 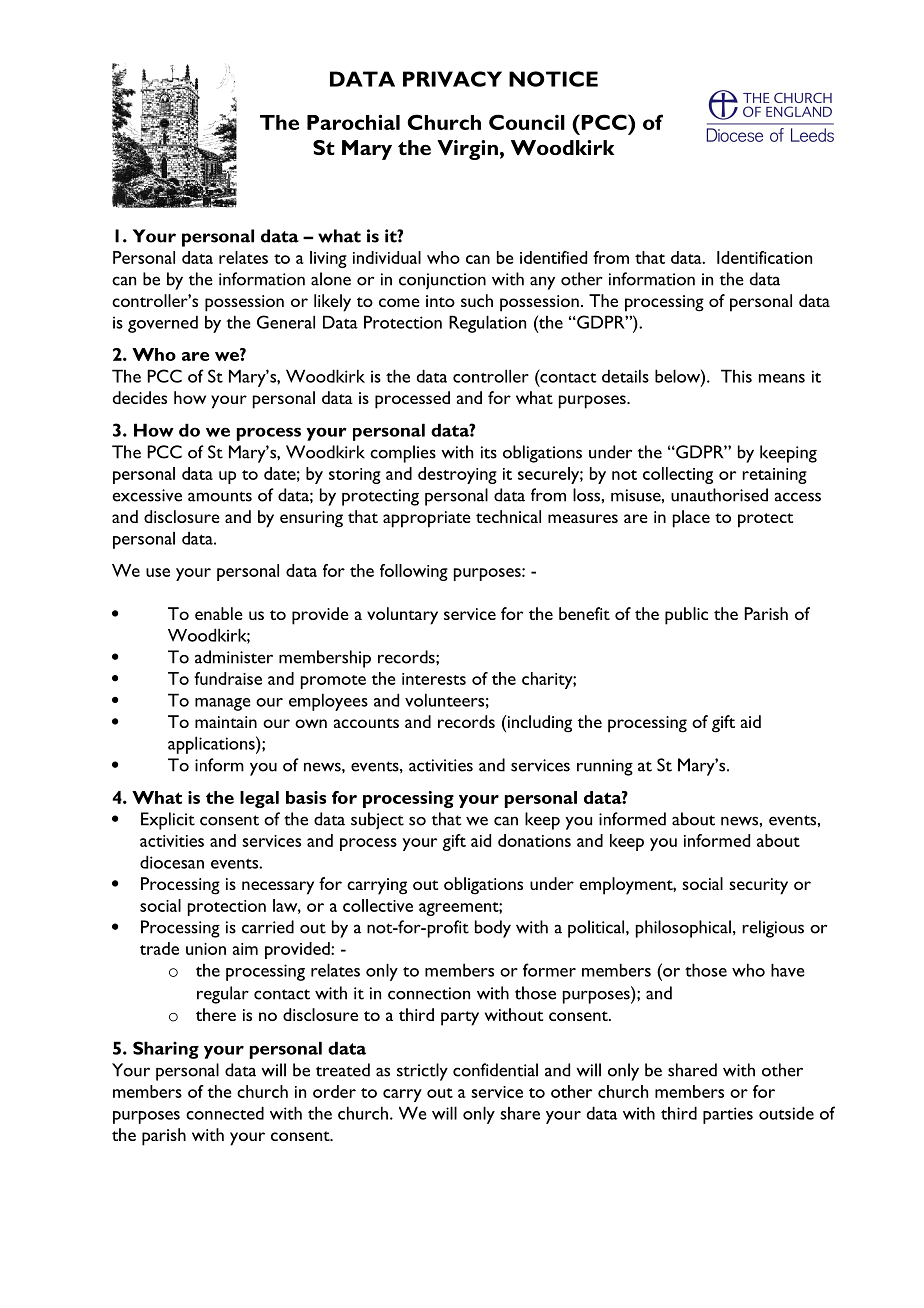 What do you see at coordinates (487, 324) in the document?
I see `Regulation` at bounding box center [487, 324].
